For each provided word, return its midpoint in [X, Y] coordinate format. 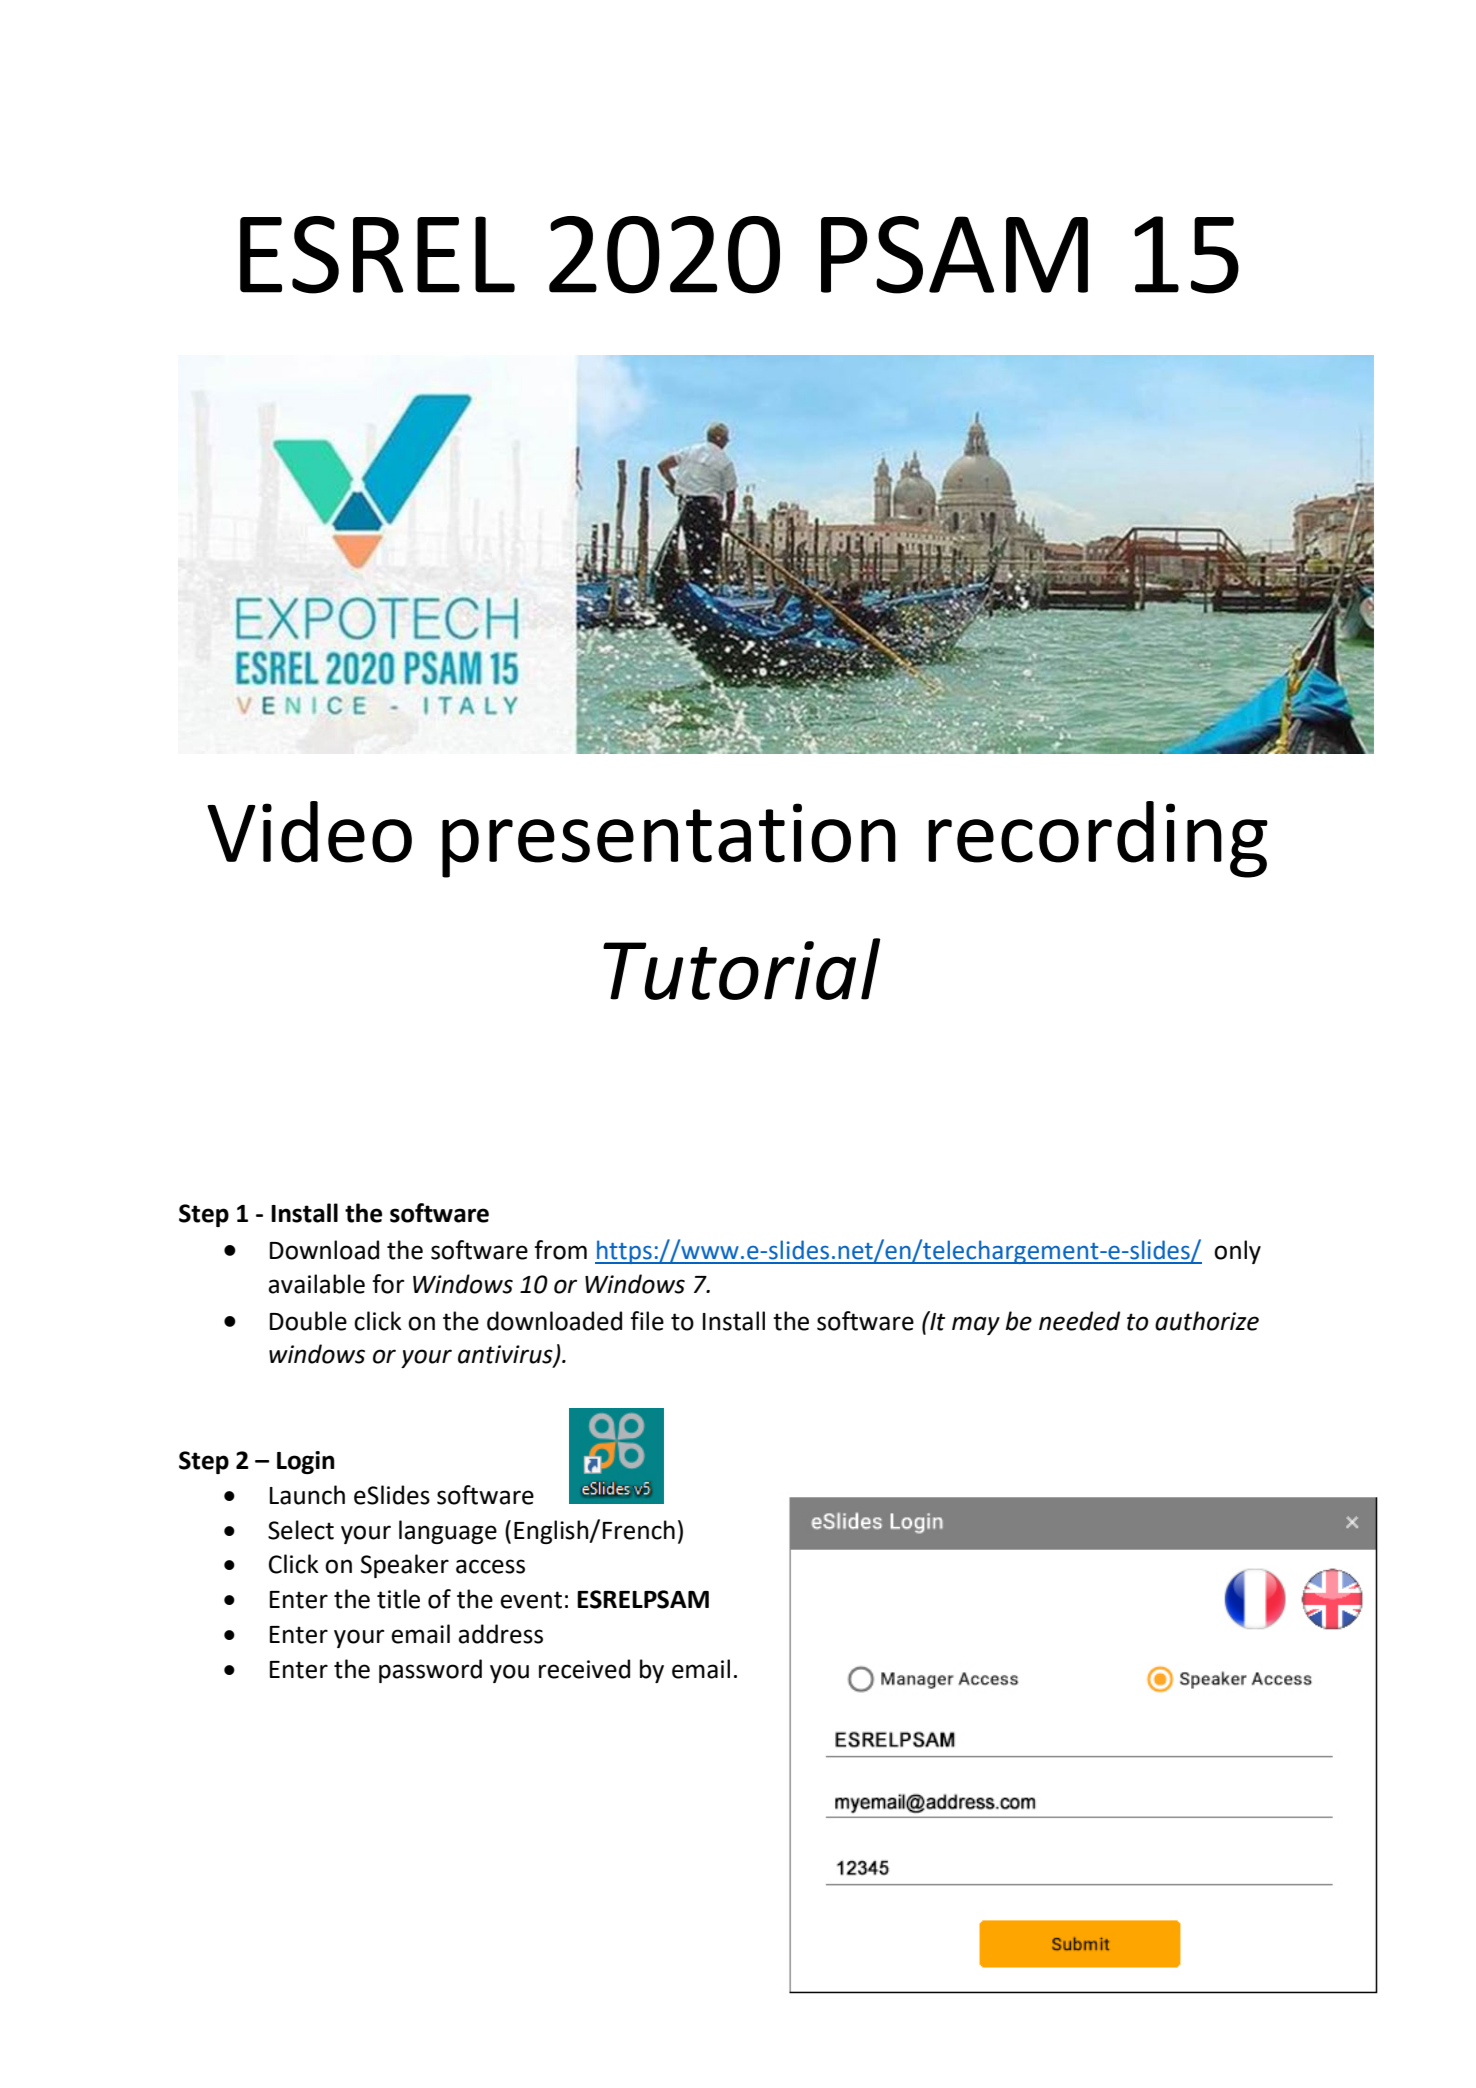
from [560, 1250]
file [647, 1321]
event [531, 1600]
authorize [1207, 1321]
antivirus [506, 1355]
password [430, 1671]
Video [309, 832]
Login [306, 1462]
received [584, 1669]
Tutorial [741, 969]
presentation [669, 840]
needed [1079, 1321]
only [1237, 1252]
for [388, 1284]
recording [1098, 839]
